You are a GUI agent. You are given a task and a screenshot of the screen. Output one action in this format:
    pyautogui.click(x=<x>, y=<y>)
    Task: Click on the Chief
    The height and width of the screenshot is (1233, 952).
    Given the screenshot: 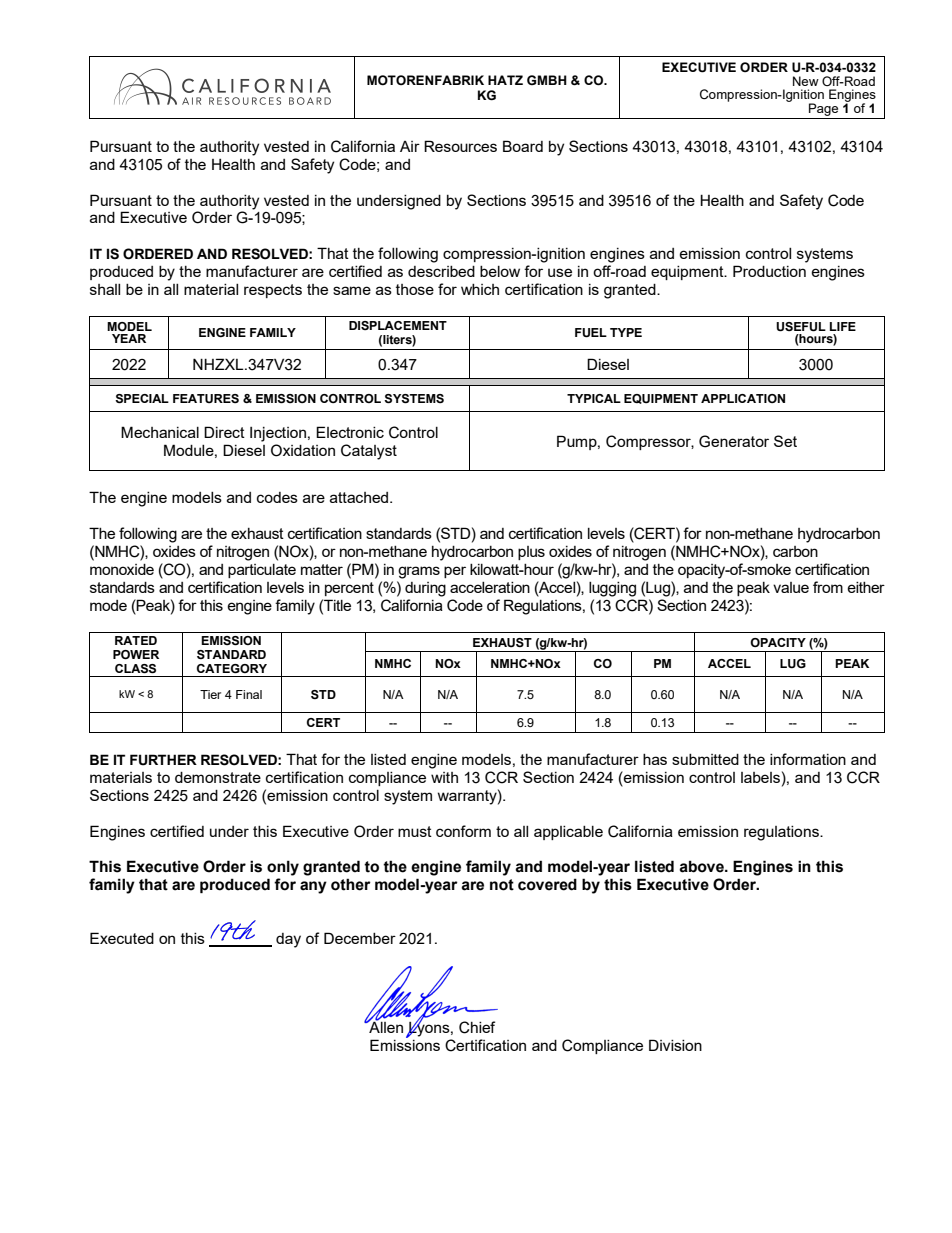 What is the action you would take?
    pyautogui.click(x=477, y=1027)
